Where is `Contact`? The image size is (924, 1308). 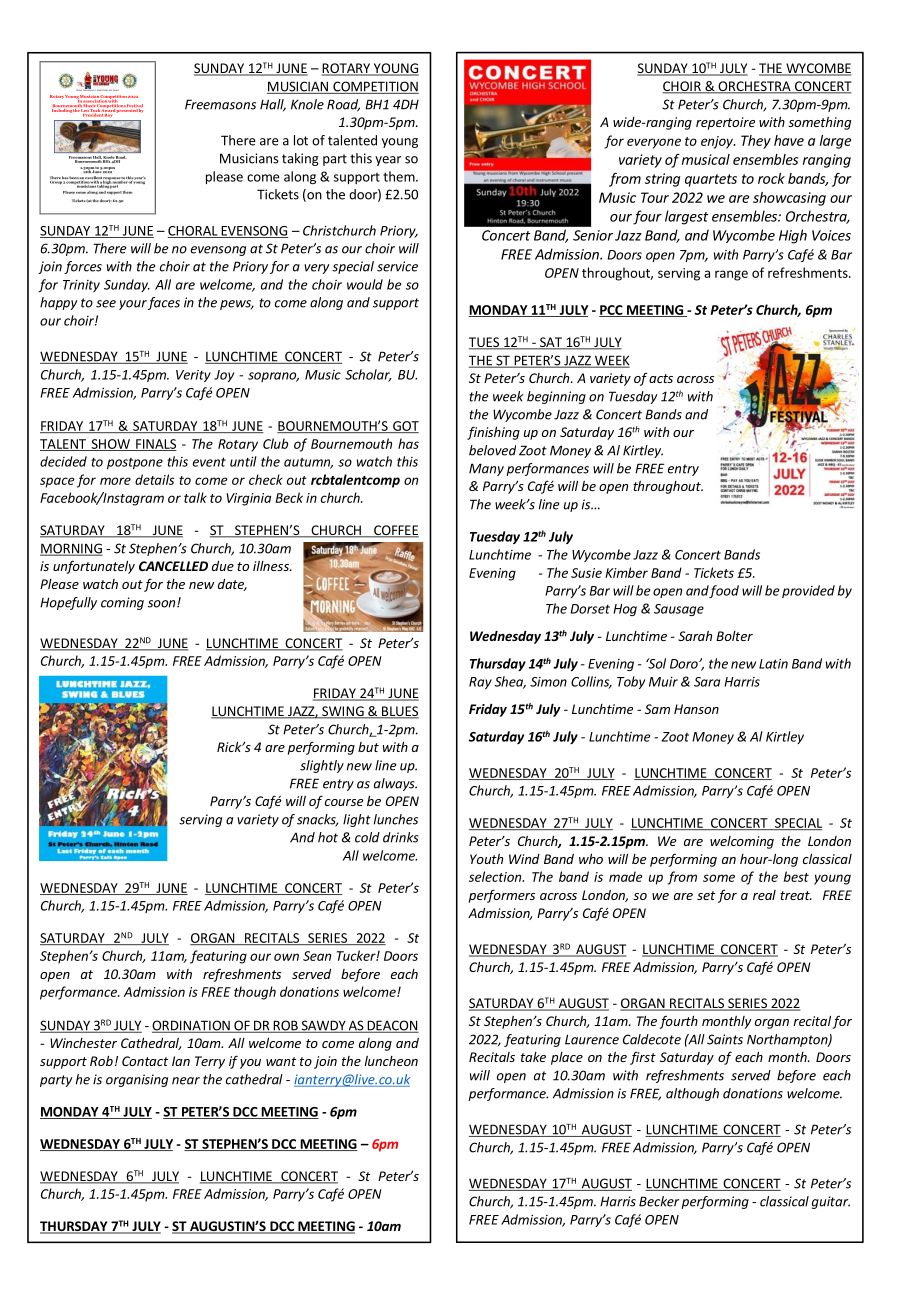 Contact is located at coordinates (145, 1061).
